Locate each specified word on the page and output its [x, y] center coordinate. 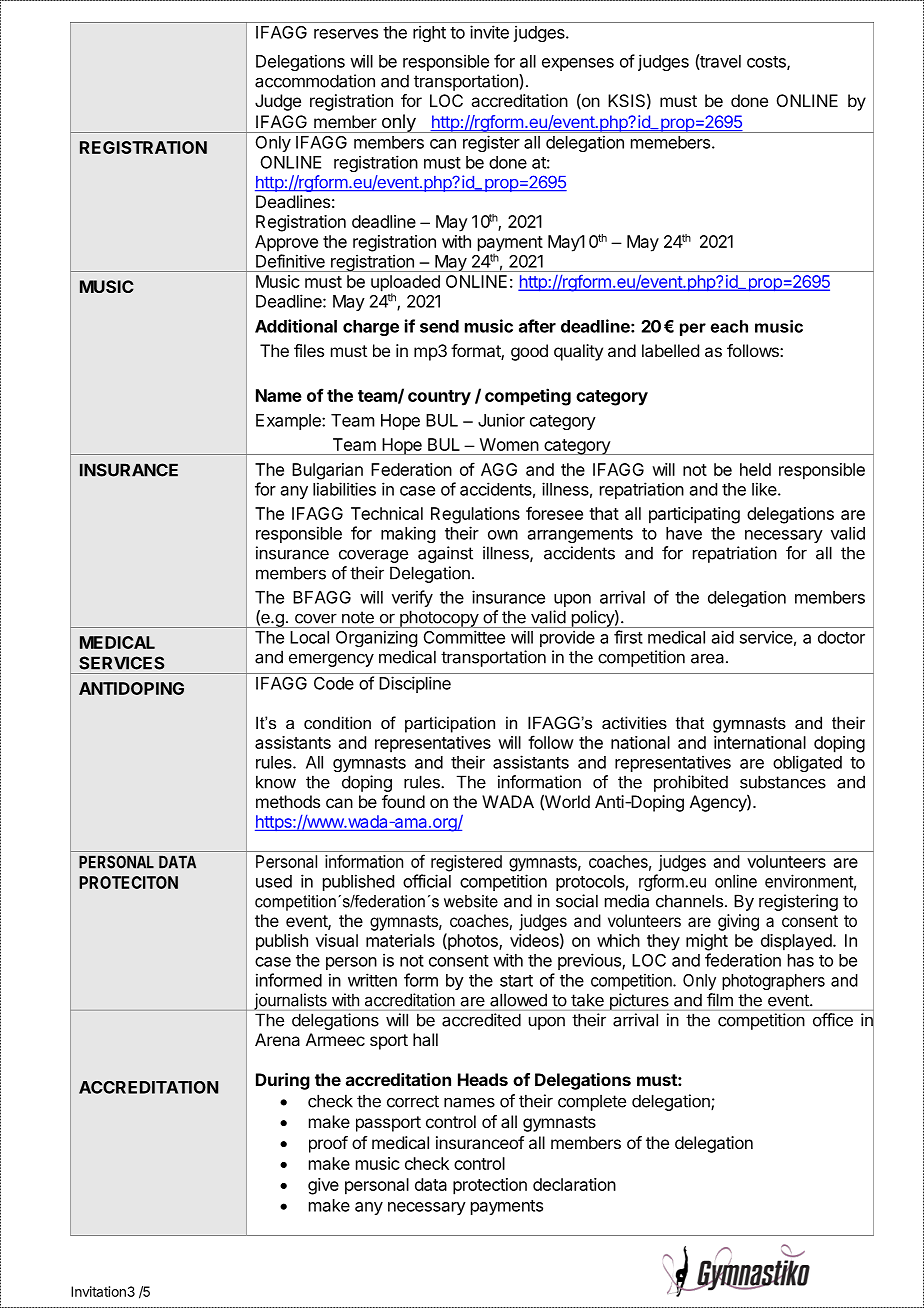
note [358, 617]
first [628, 637]
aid [723, 637]
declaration [574, 1184]
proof [328, 1144]
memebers [670, 142]
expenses [578, 64]
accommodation [315, 81]
